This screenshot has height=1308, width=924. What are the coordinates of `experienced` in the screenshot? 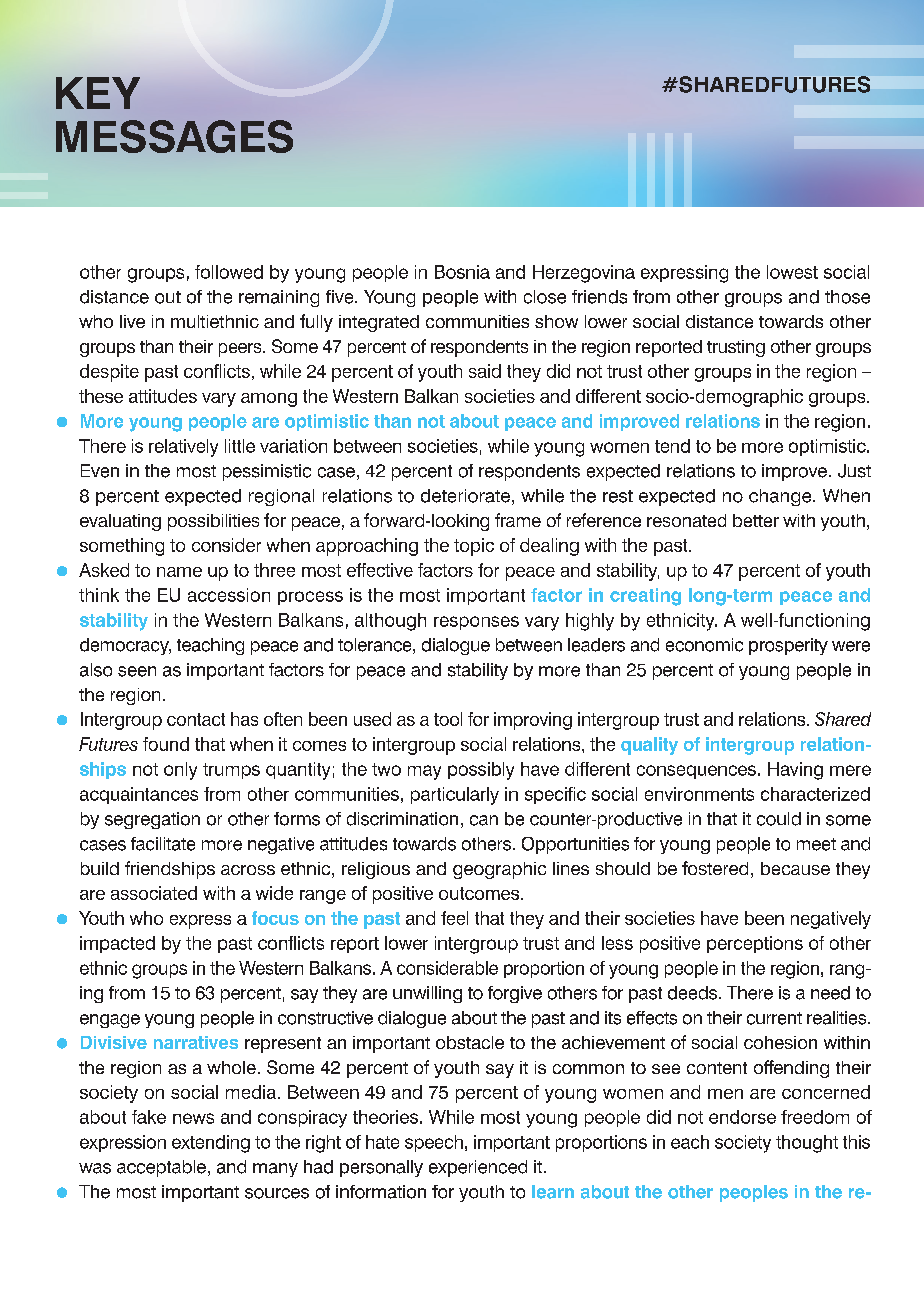 It's located at (478, 1168).
